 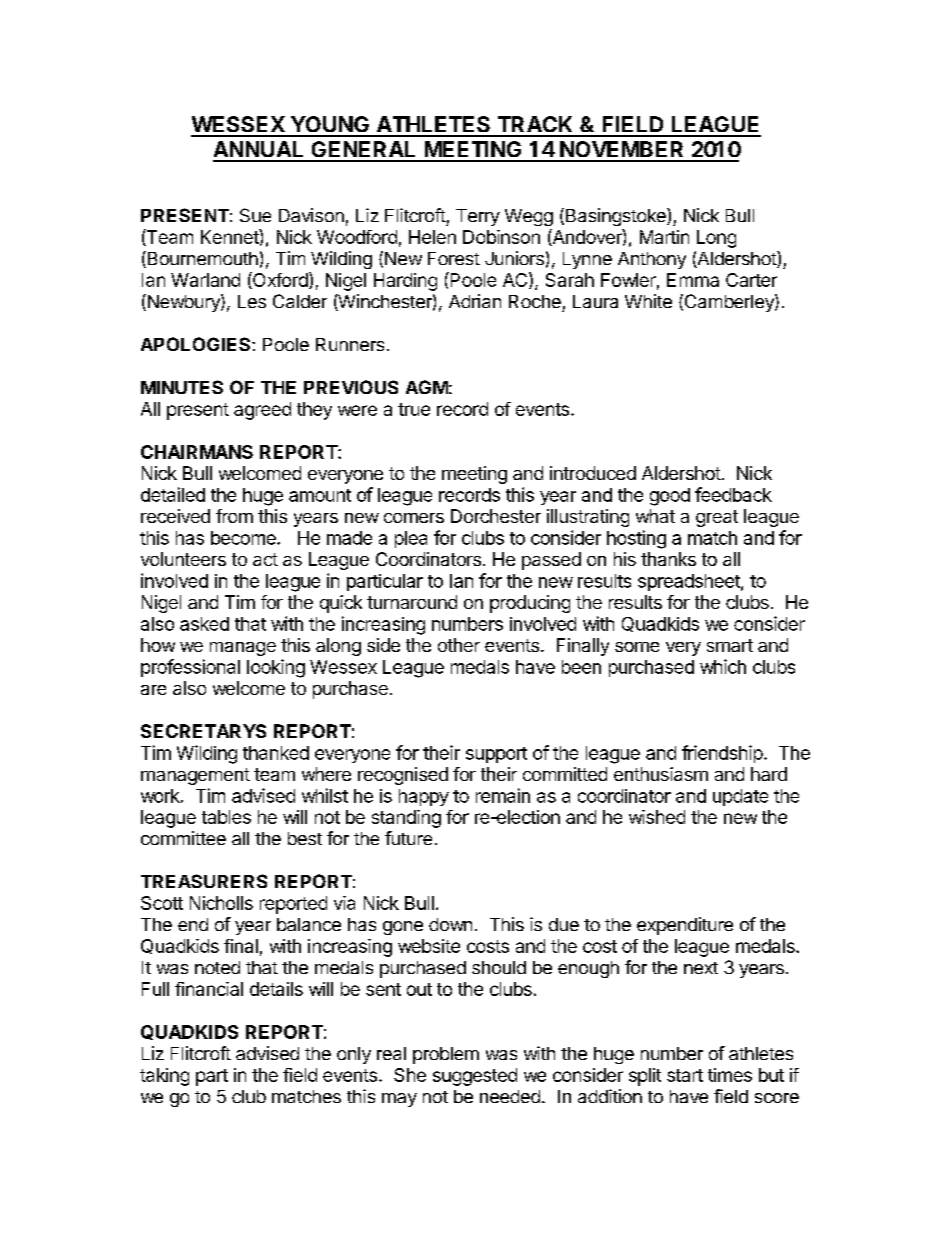 What do you see at coordinates (201, 259) in the screenshot?
I see `Bournemouth` at bounding box center [201, 259].
